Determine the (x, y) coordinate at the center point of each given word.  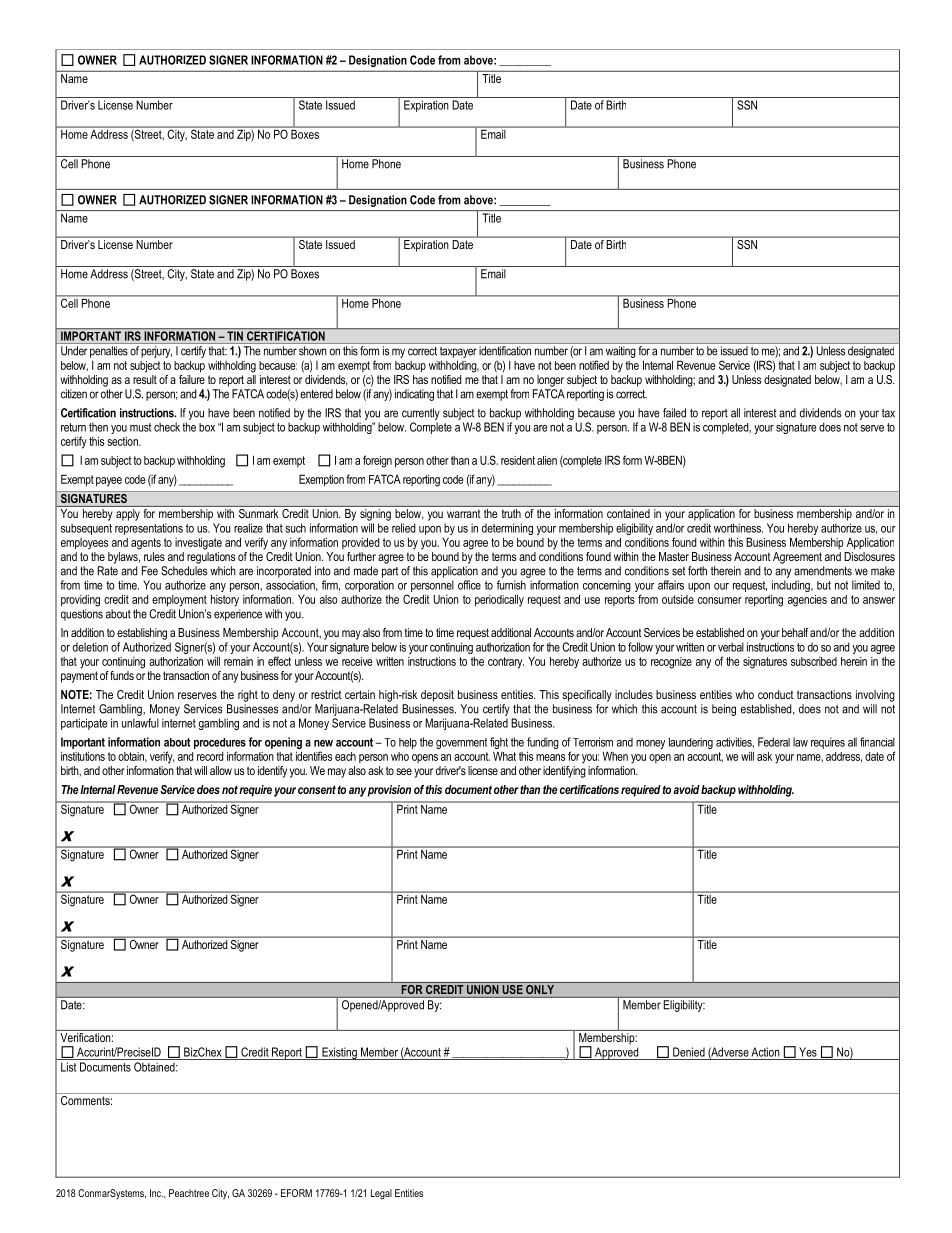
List (68, 1067)
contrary (506, 663)
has (420, 379)
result (145, 378)
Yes (808, 1052)
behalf (795, 632)
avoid (686, 789)
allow (221, 770)
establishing (142, 634)
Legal (381, 1194)
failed (674, 413)
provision (389, 791)
